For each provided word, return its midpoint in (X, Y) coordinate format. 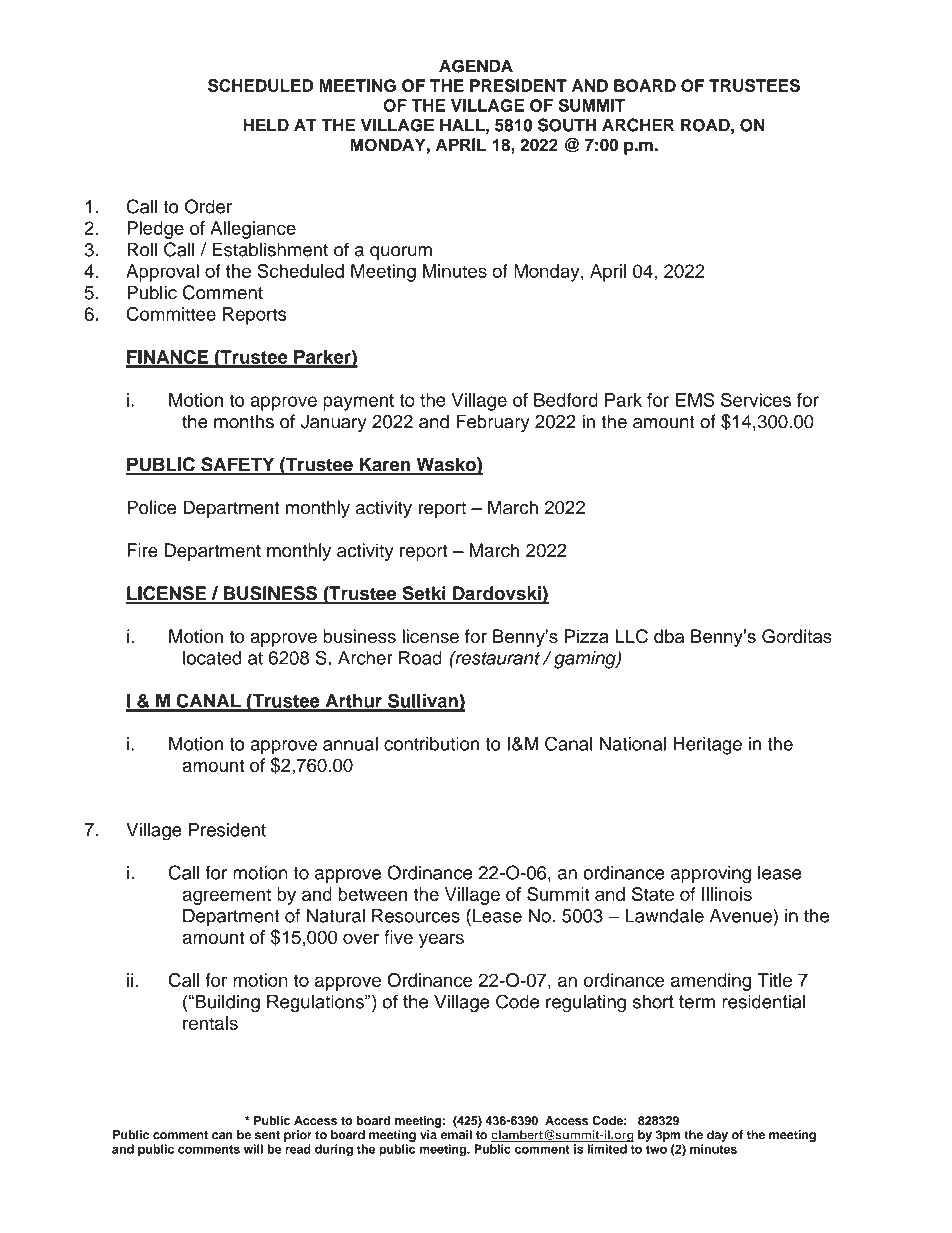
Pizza (586, 636)
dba (669, 636)
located (212, 658)
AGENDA (476, 66)
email (456, 1135)
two (656, 1149)
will (253, 1149)
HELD (266, 125)
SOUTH (567, 125)
